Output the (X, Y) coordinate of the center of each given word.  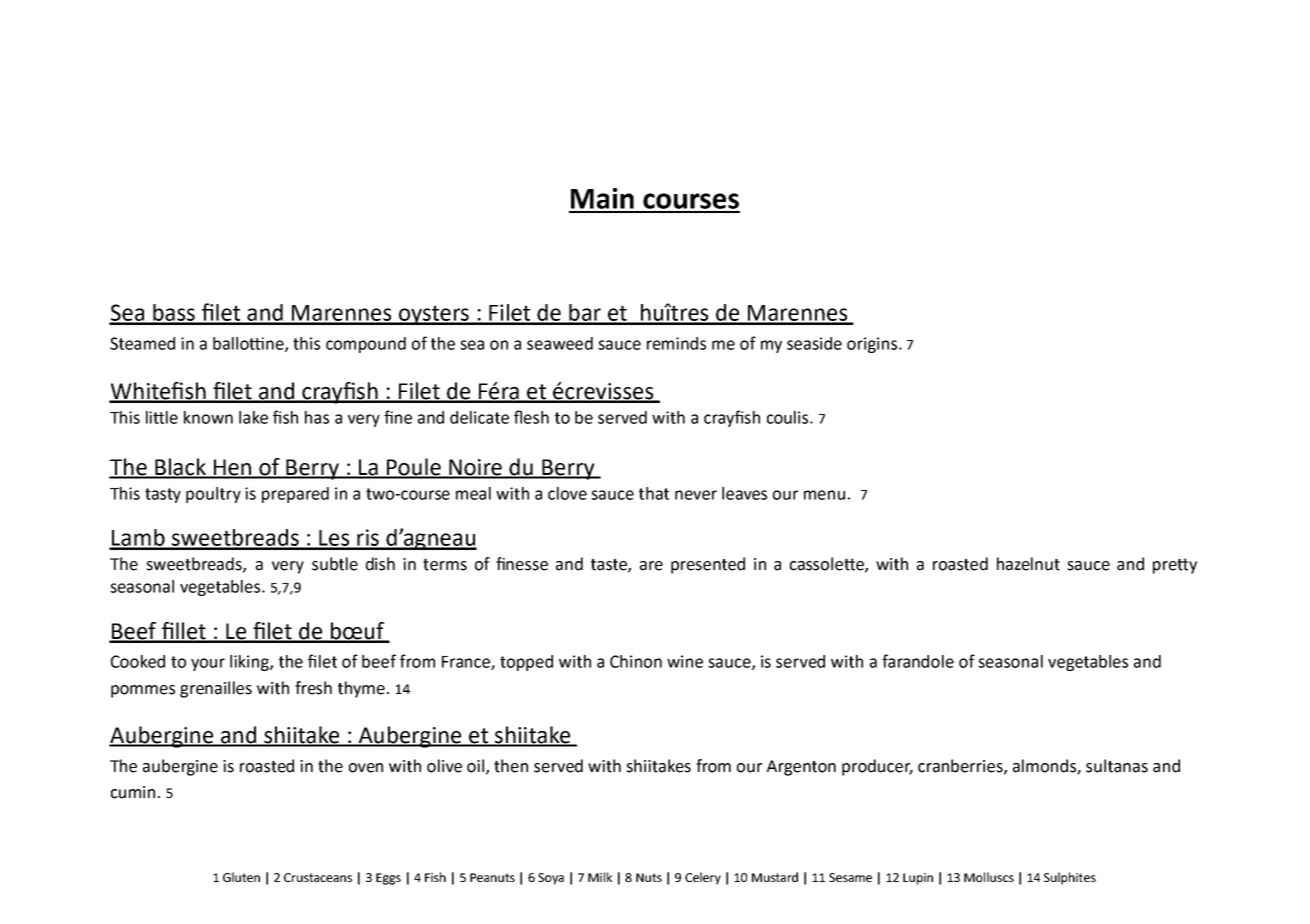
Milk (600, 877)
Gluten (241, 877)
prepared (295, 495)
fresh (313, 688)
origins (873, 345)
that (654, 493)
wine (685, 661)
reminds (676, 343)
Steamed (142, 343)
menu (824, 495)
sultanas (1117, 766)
